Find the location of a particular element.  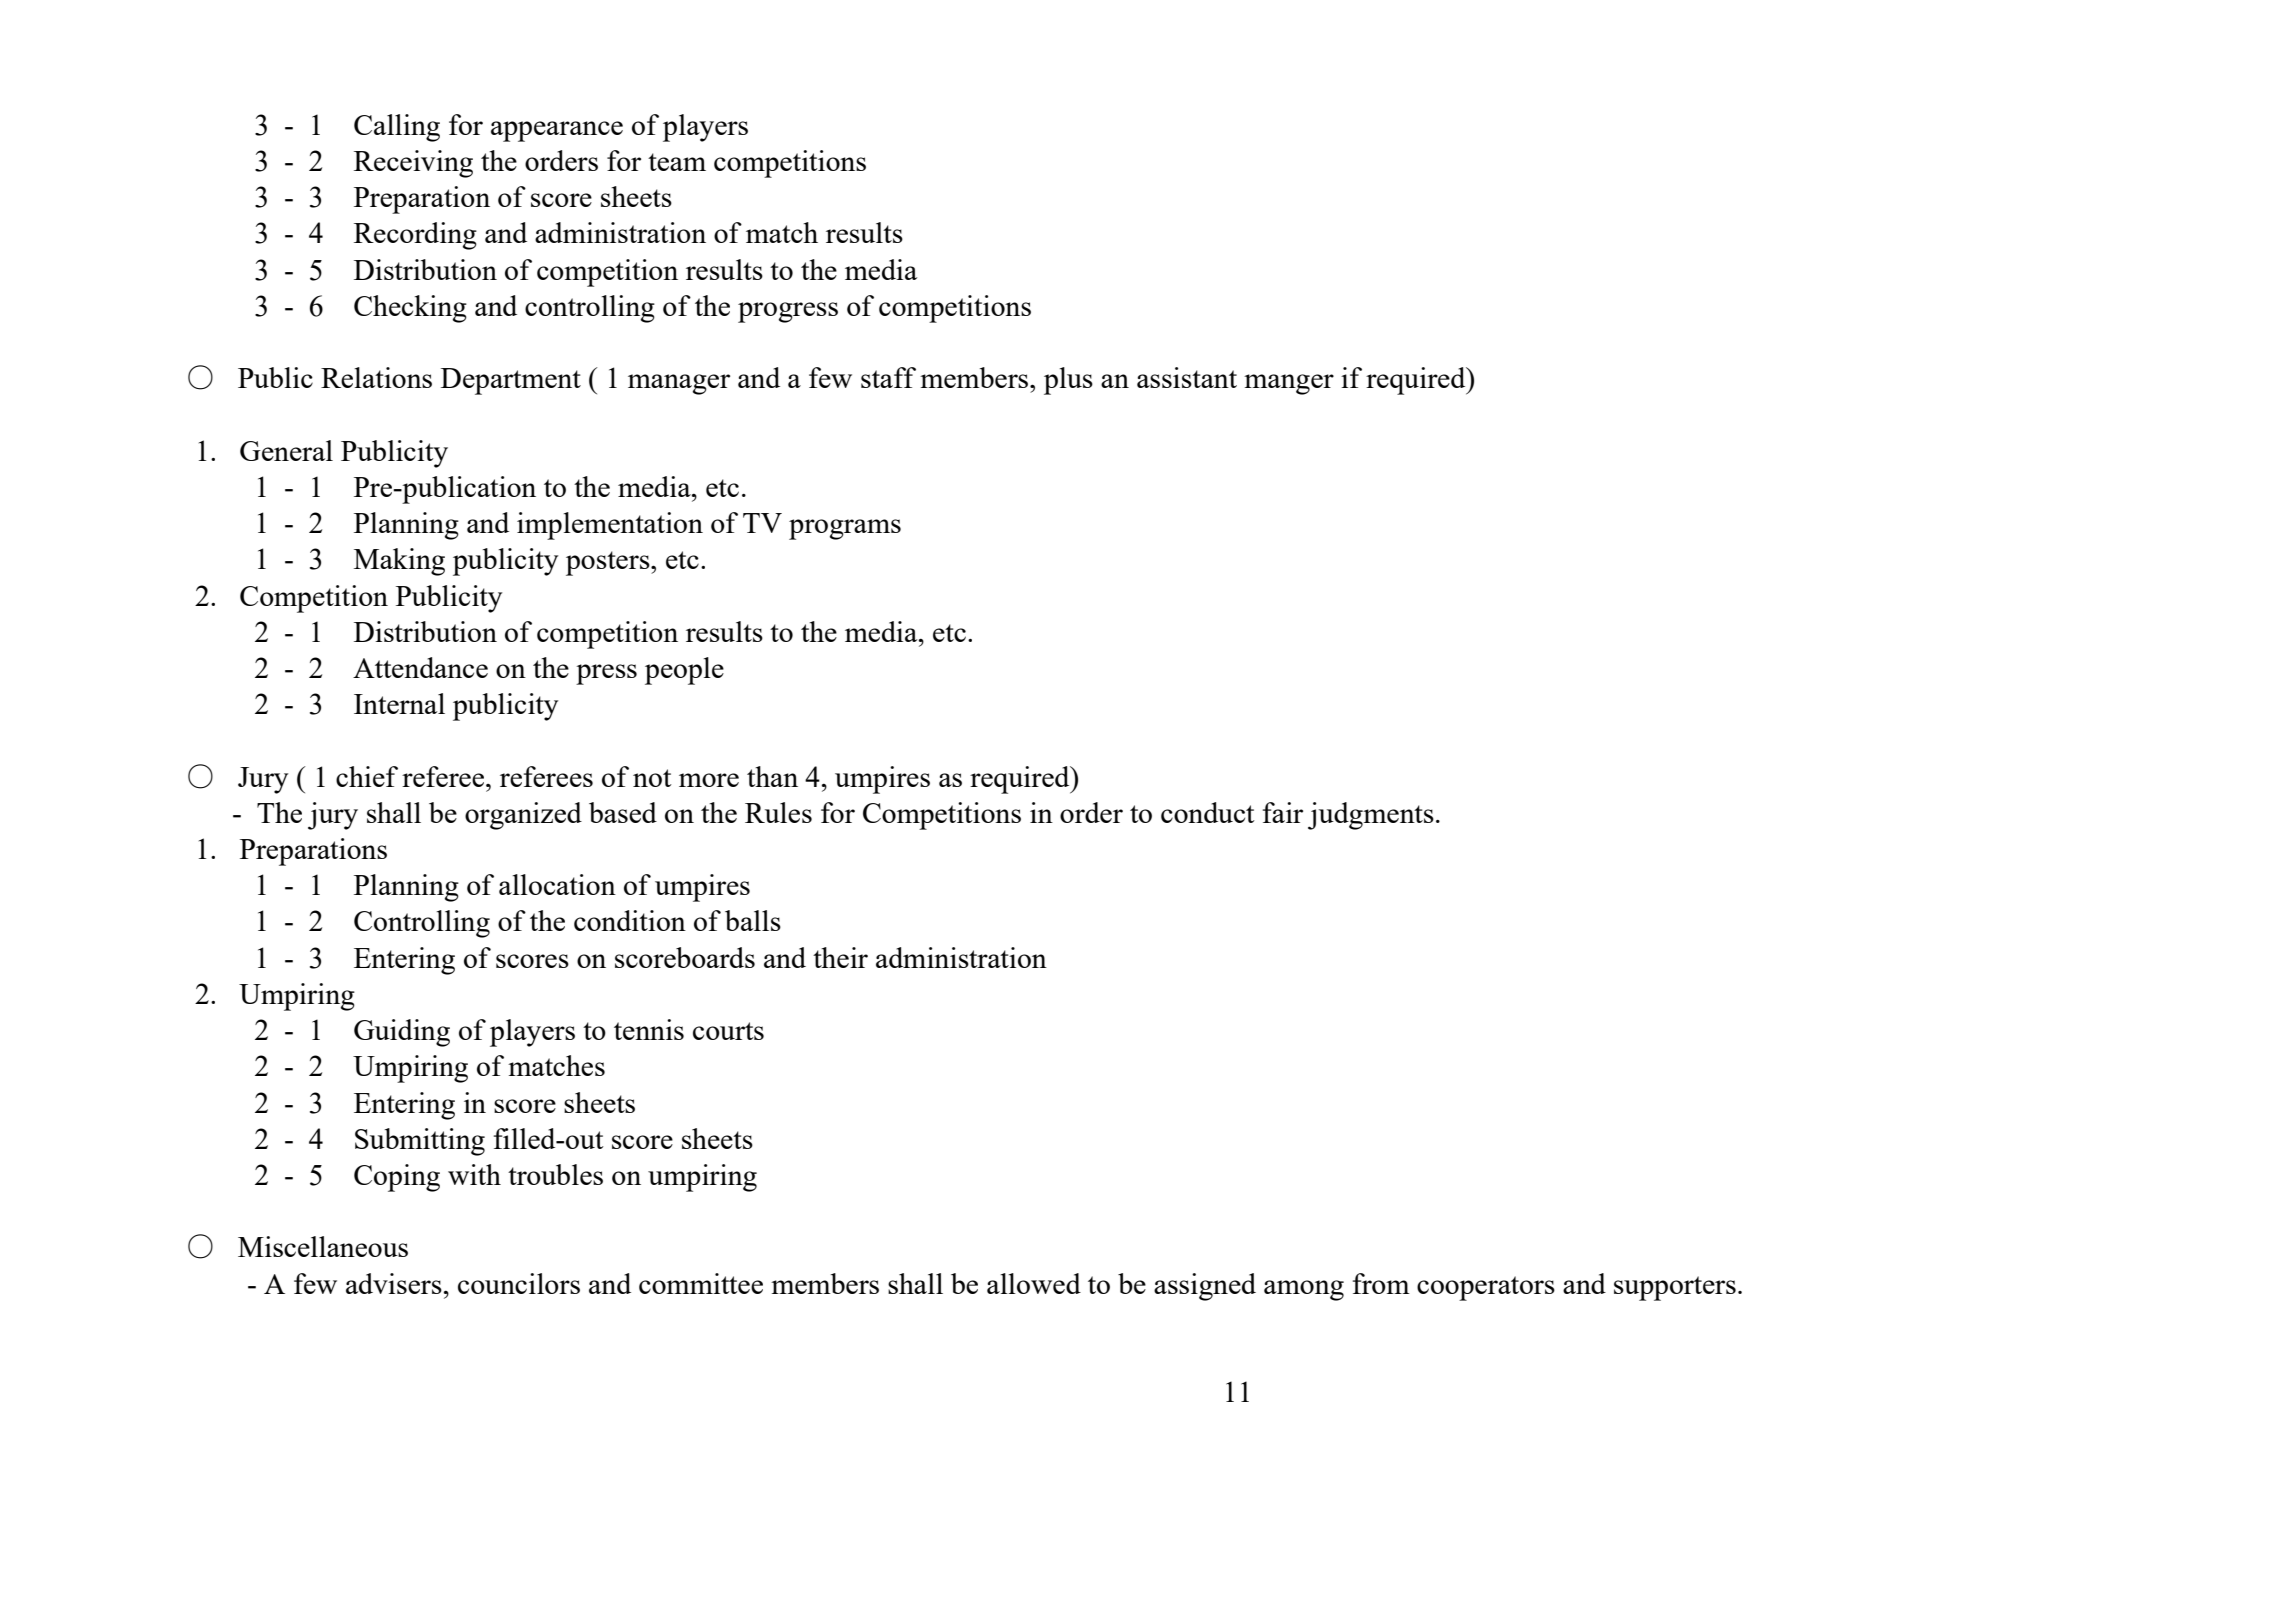

Receiving is located at coordinates (413, 164).
